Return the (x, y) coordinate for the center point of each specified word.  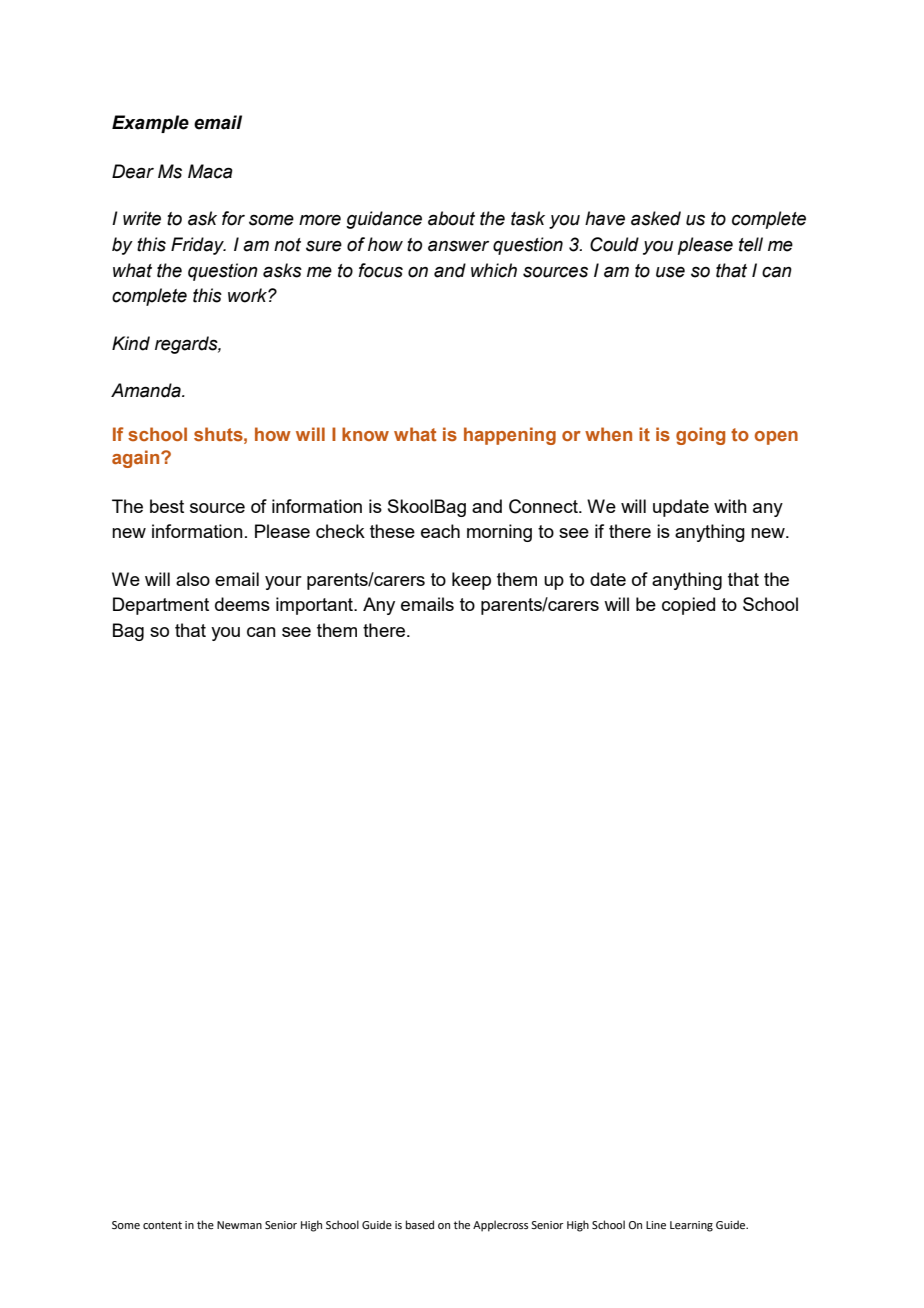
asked (656, 218)
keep (471, 581)
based (420, 1224)
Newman (239, 1225)
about (451, 218)
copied (688, 606)
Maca (210, 171)
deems (242, 604)
